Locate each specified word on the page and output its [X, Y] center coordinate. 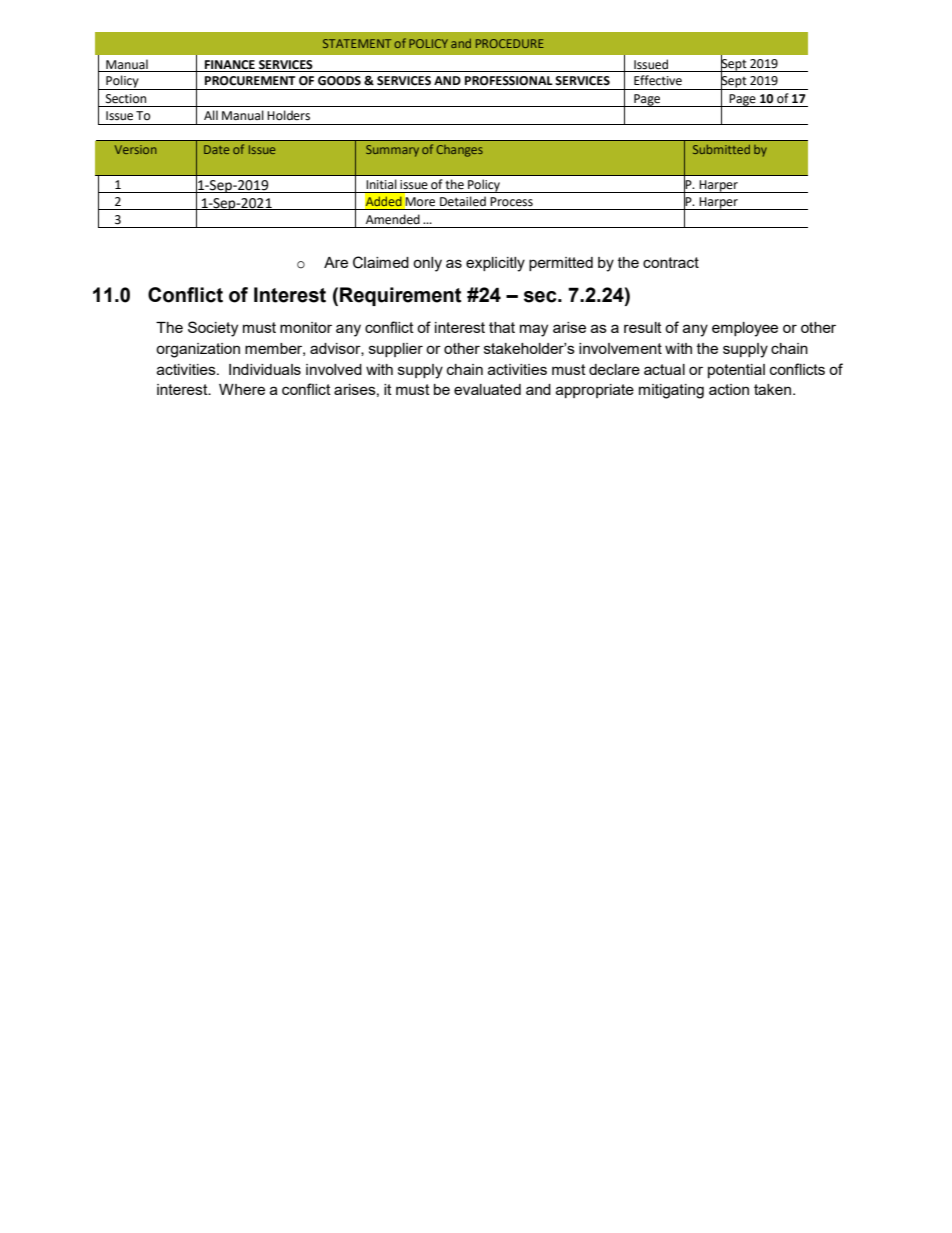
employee [745, 329]
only [427, 264]
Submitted [721, 149]
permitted [561, 264]
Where [242, 389]
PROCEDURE [510, 43]
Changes [459, 151]
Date [216, 149]
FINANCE [230, 65]
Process [511, 202]
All [211, 115]
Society [213, 329]
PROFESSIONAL [509, 81]
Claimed [381, 262]
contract [671, 262]
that [502, 327]
